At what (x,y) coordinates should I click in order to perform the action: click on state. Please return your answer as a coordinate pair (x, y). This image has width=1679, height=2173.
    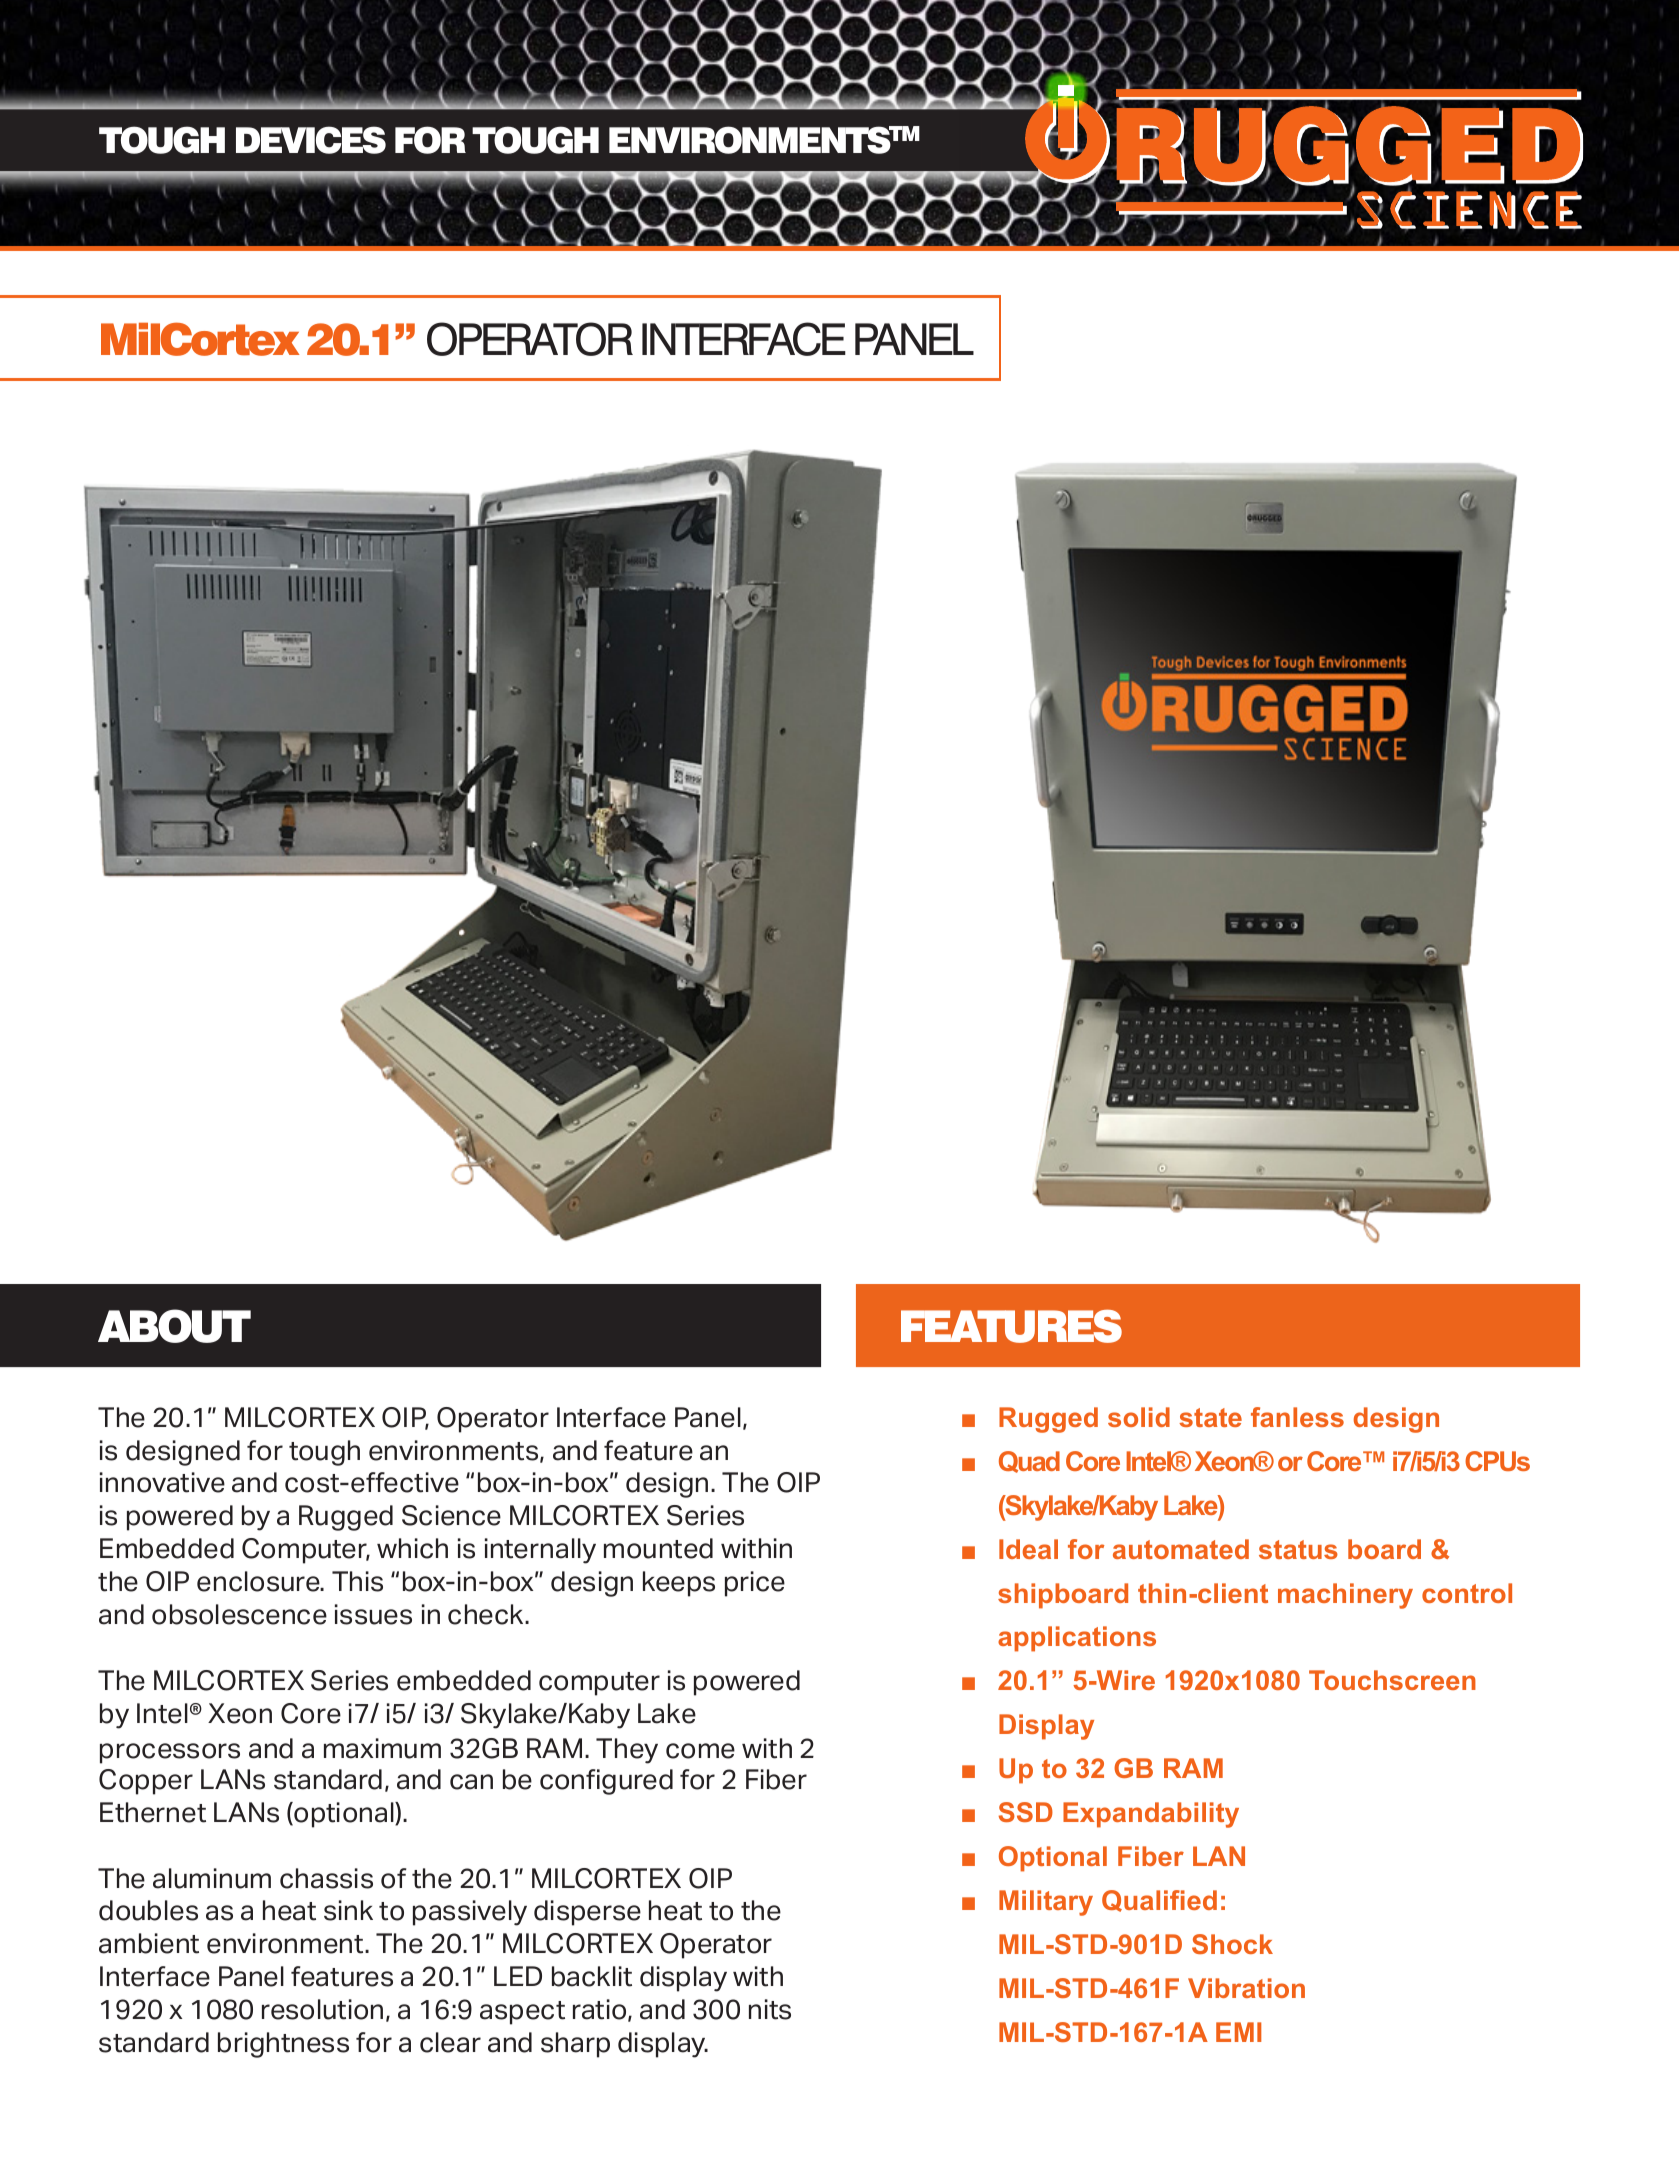
    Looking at the image, I should click on (1210, 1417).
